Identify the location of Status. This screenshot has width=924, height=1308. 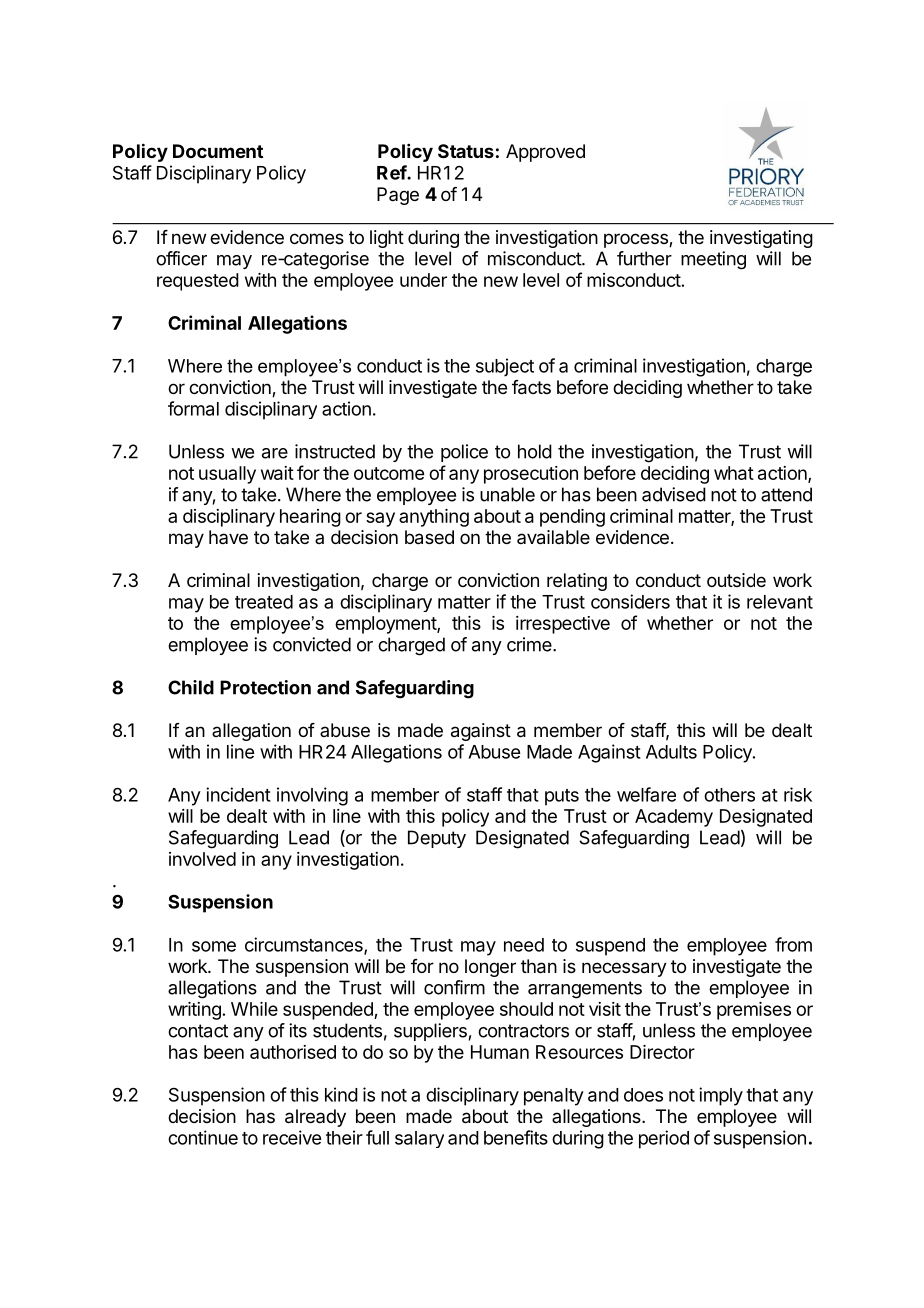
(466, 151).
